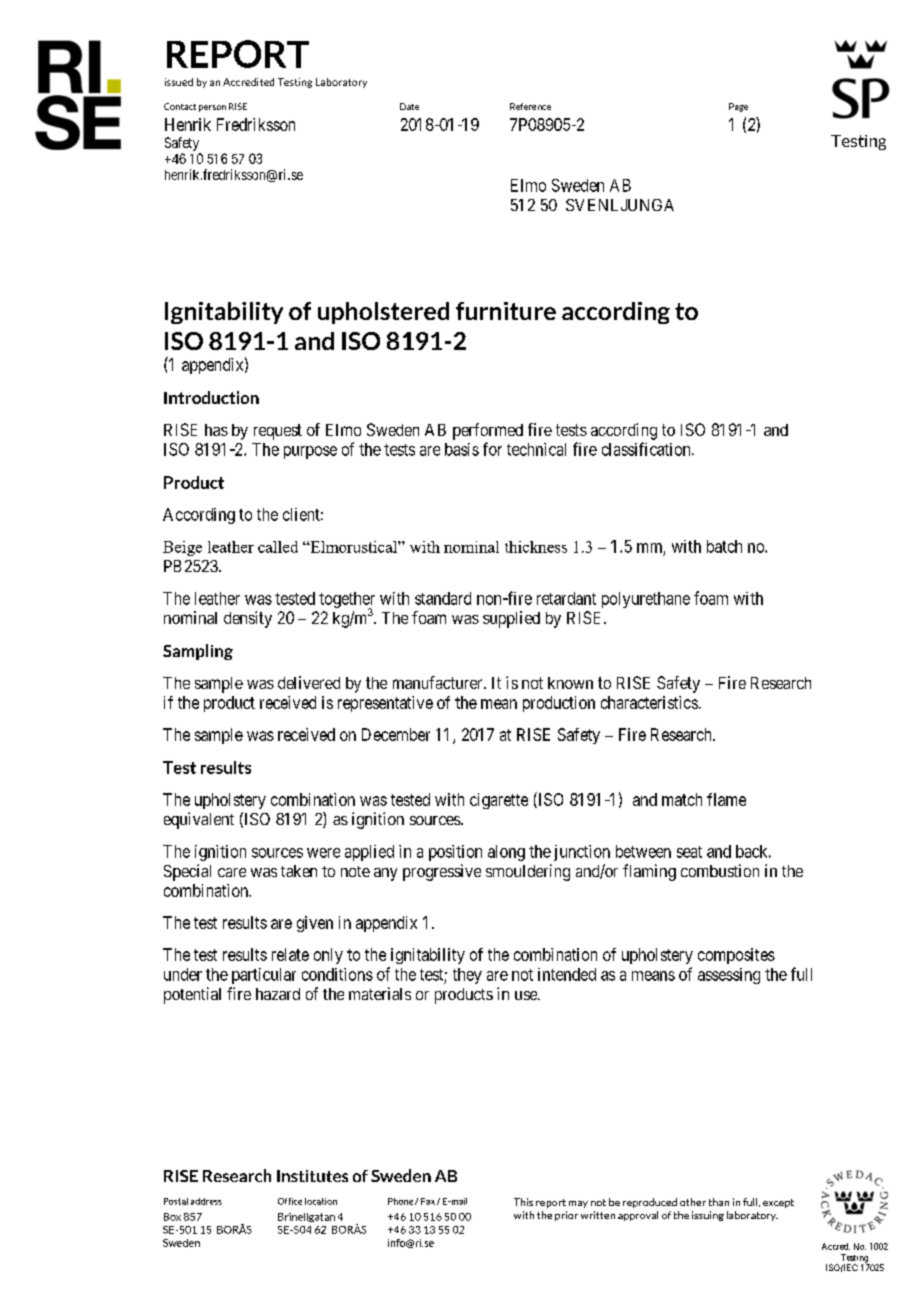 The image size is (924, 1308). What do you see at coordinates (738, 107) in the screenshot?
I see `Page` at bounding box center [738, 107].
